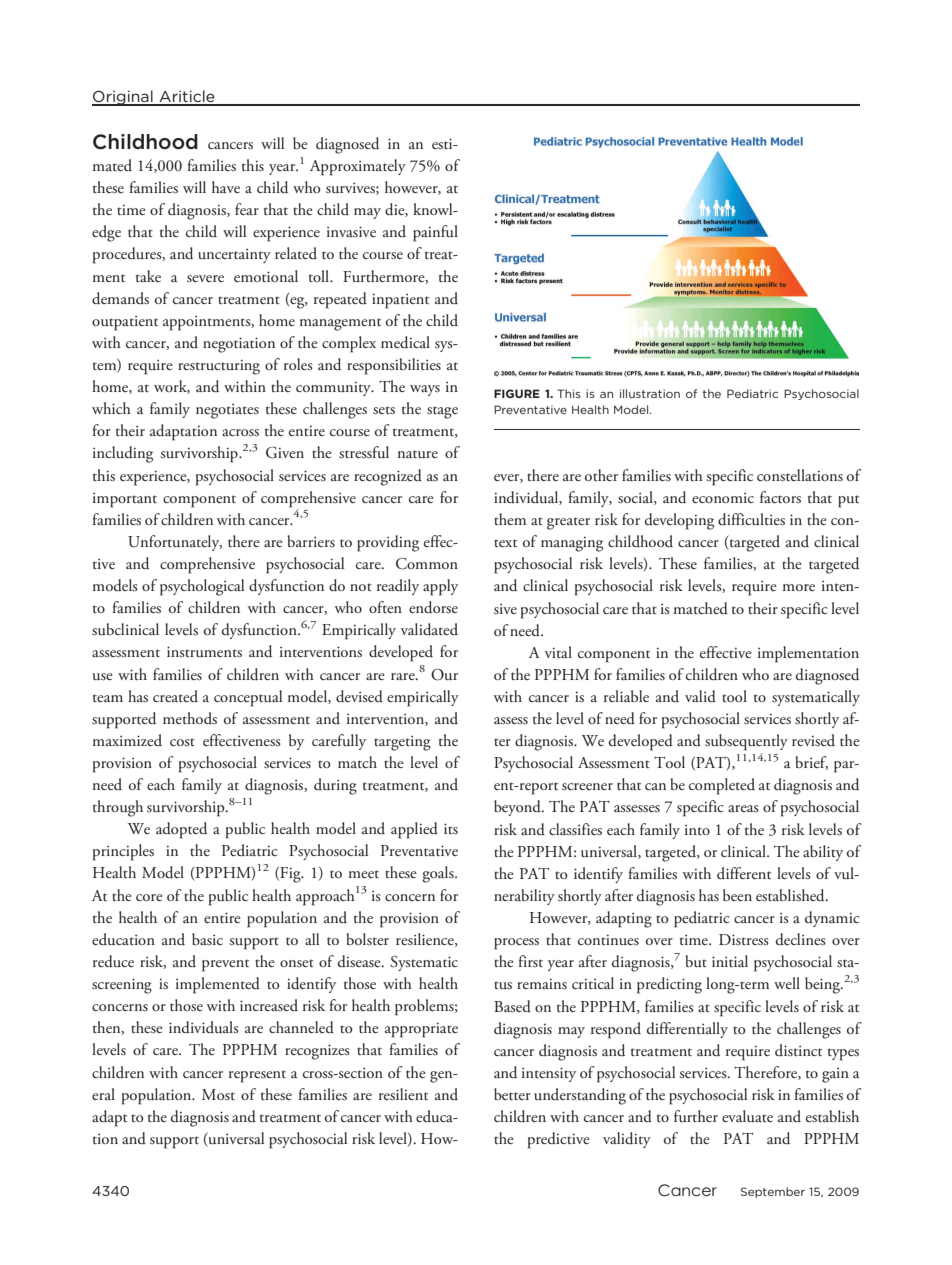 This screenshot has height=1265, width=952. I want to click on Original, so click(123, 98).
